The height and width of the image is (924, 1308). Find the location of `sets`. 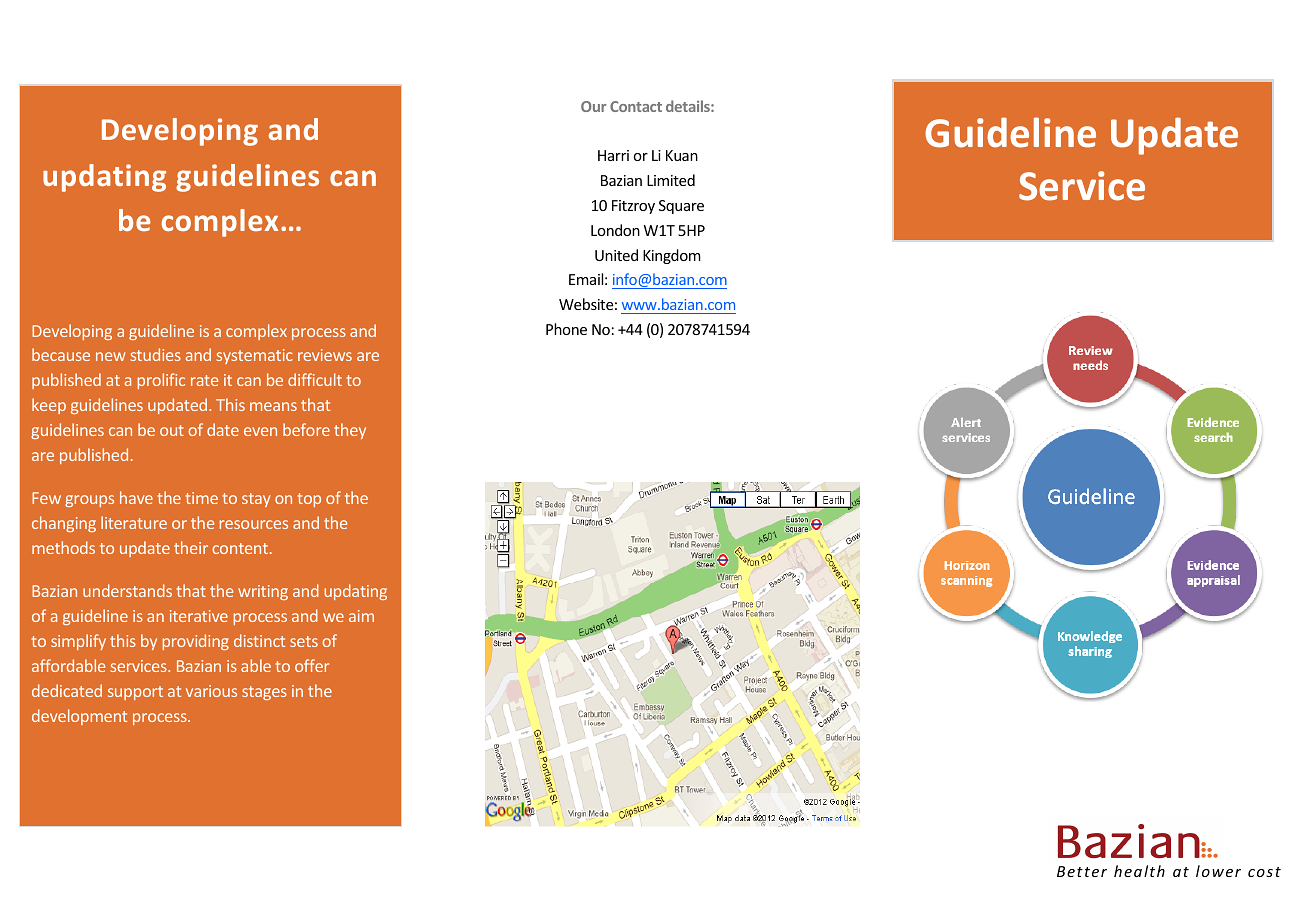

sets is located at coordinates (304, 641).
